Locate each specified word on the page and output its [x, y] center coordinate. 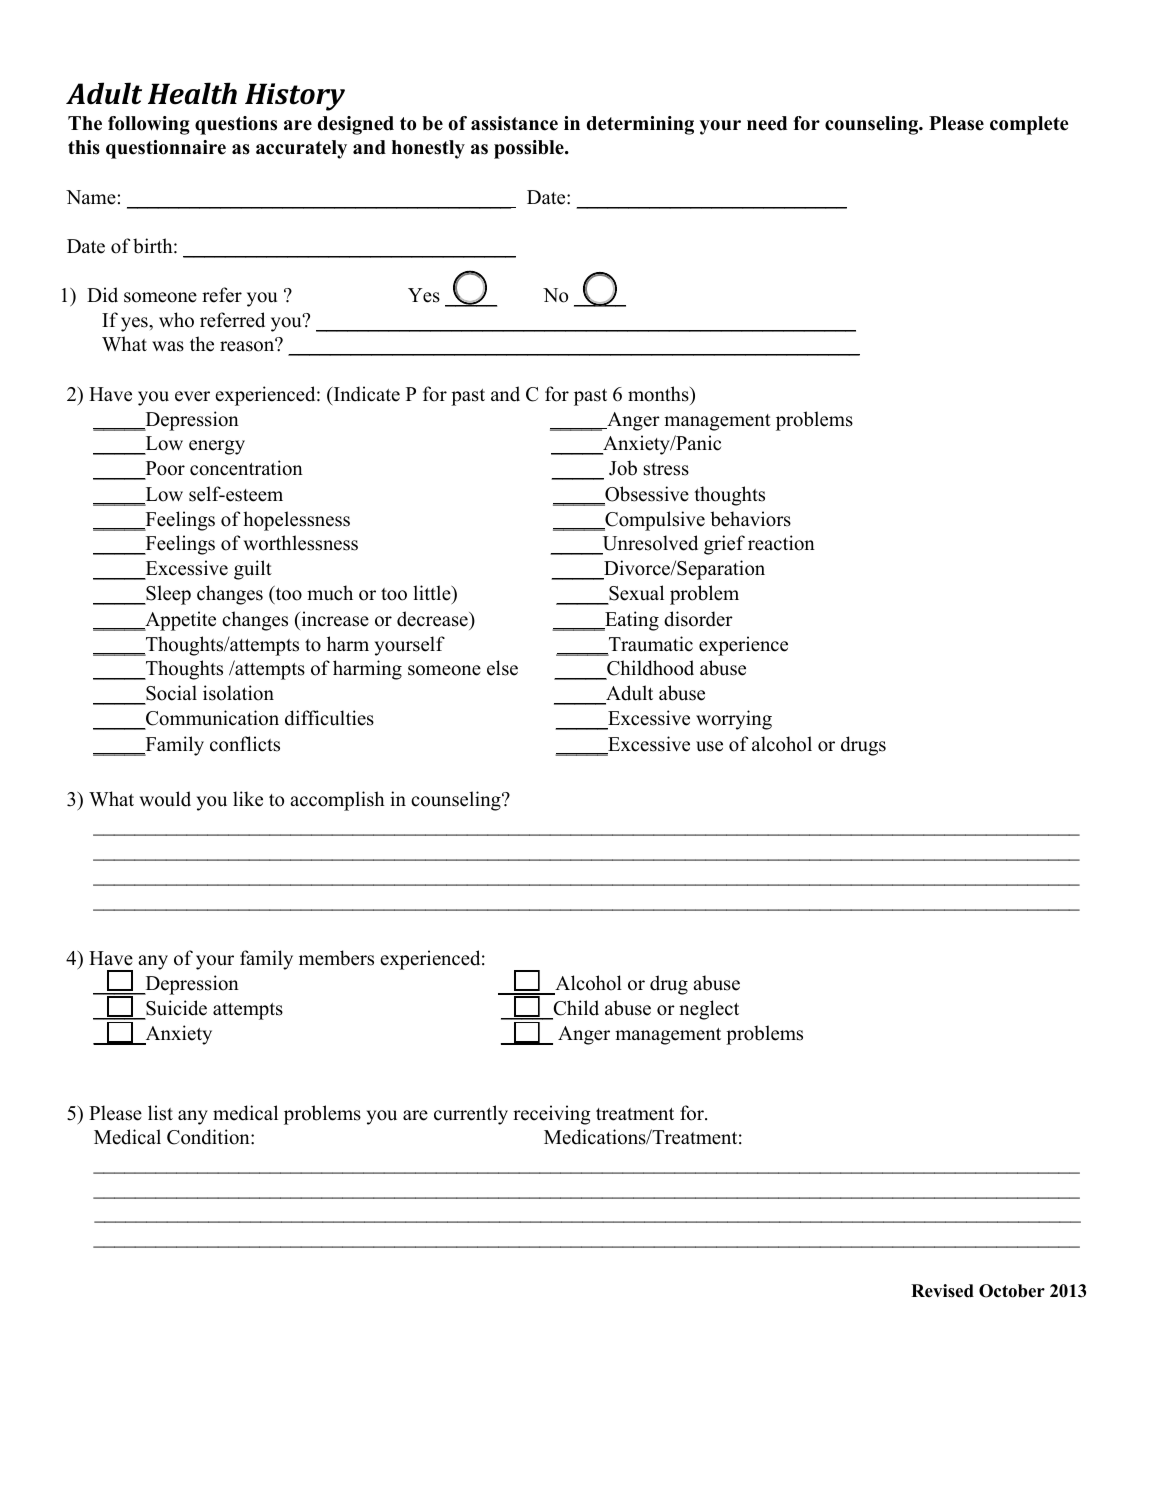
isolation [238, 693]
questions [236, 125]
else [502, 668]
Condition [209, 1137]
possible [530, 149]
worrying [734, 720]
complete [1029, 125]
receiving [552, 1115]
